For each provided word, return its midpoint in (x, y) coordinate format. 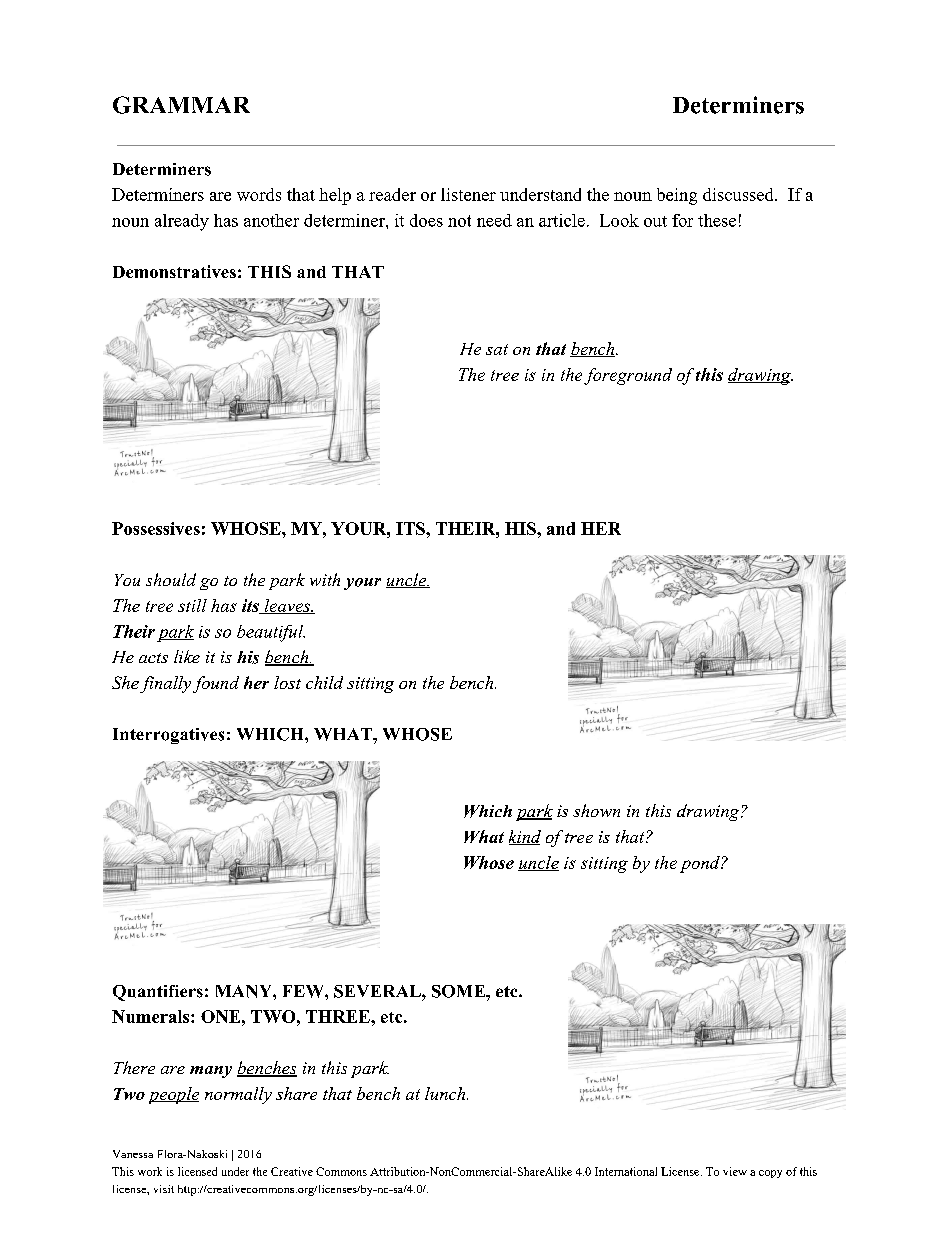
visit (164, 1189)
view (735, 1171)
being (677, 196)
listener (468, 194)
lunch (446, 1093)
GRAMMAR (181, 105)
